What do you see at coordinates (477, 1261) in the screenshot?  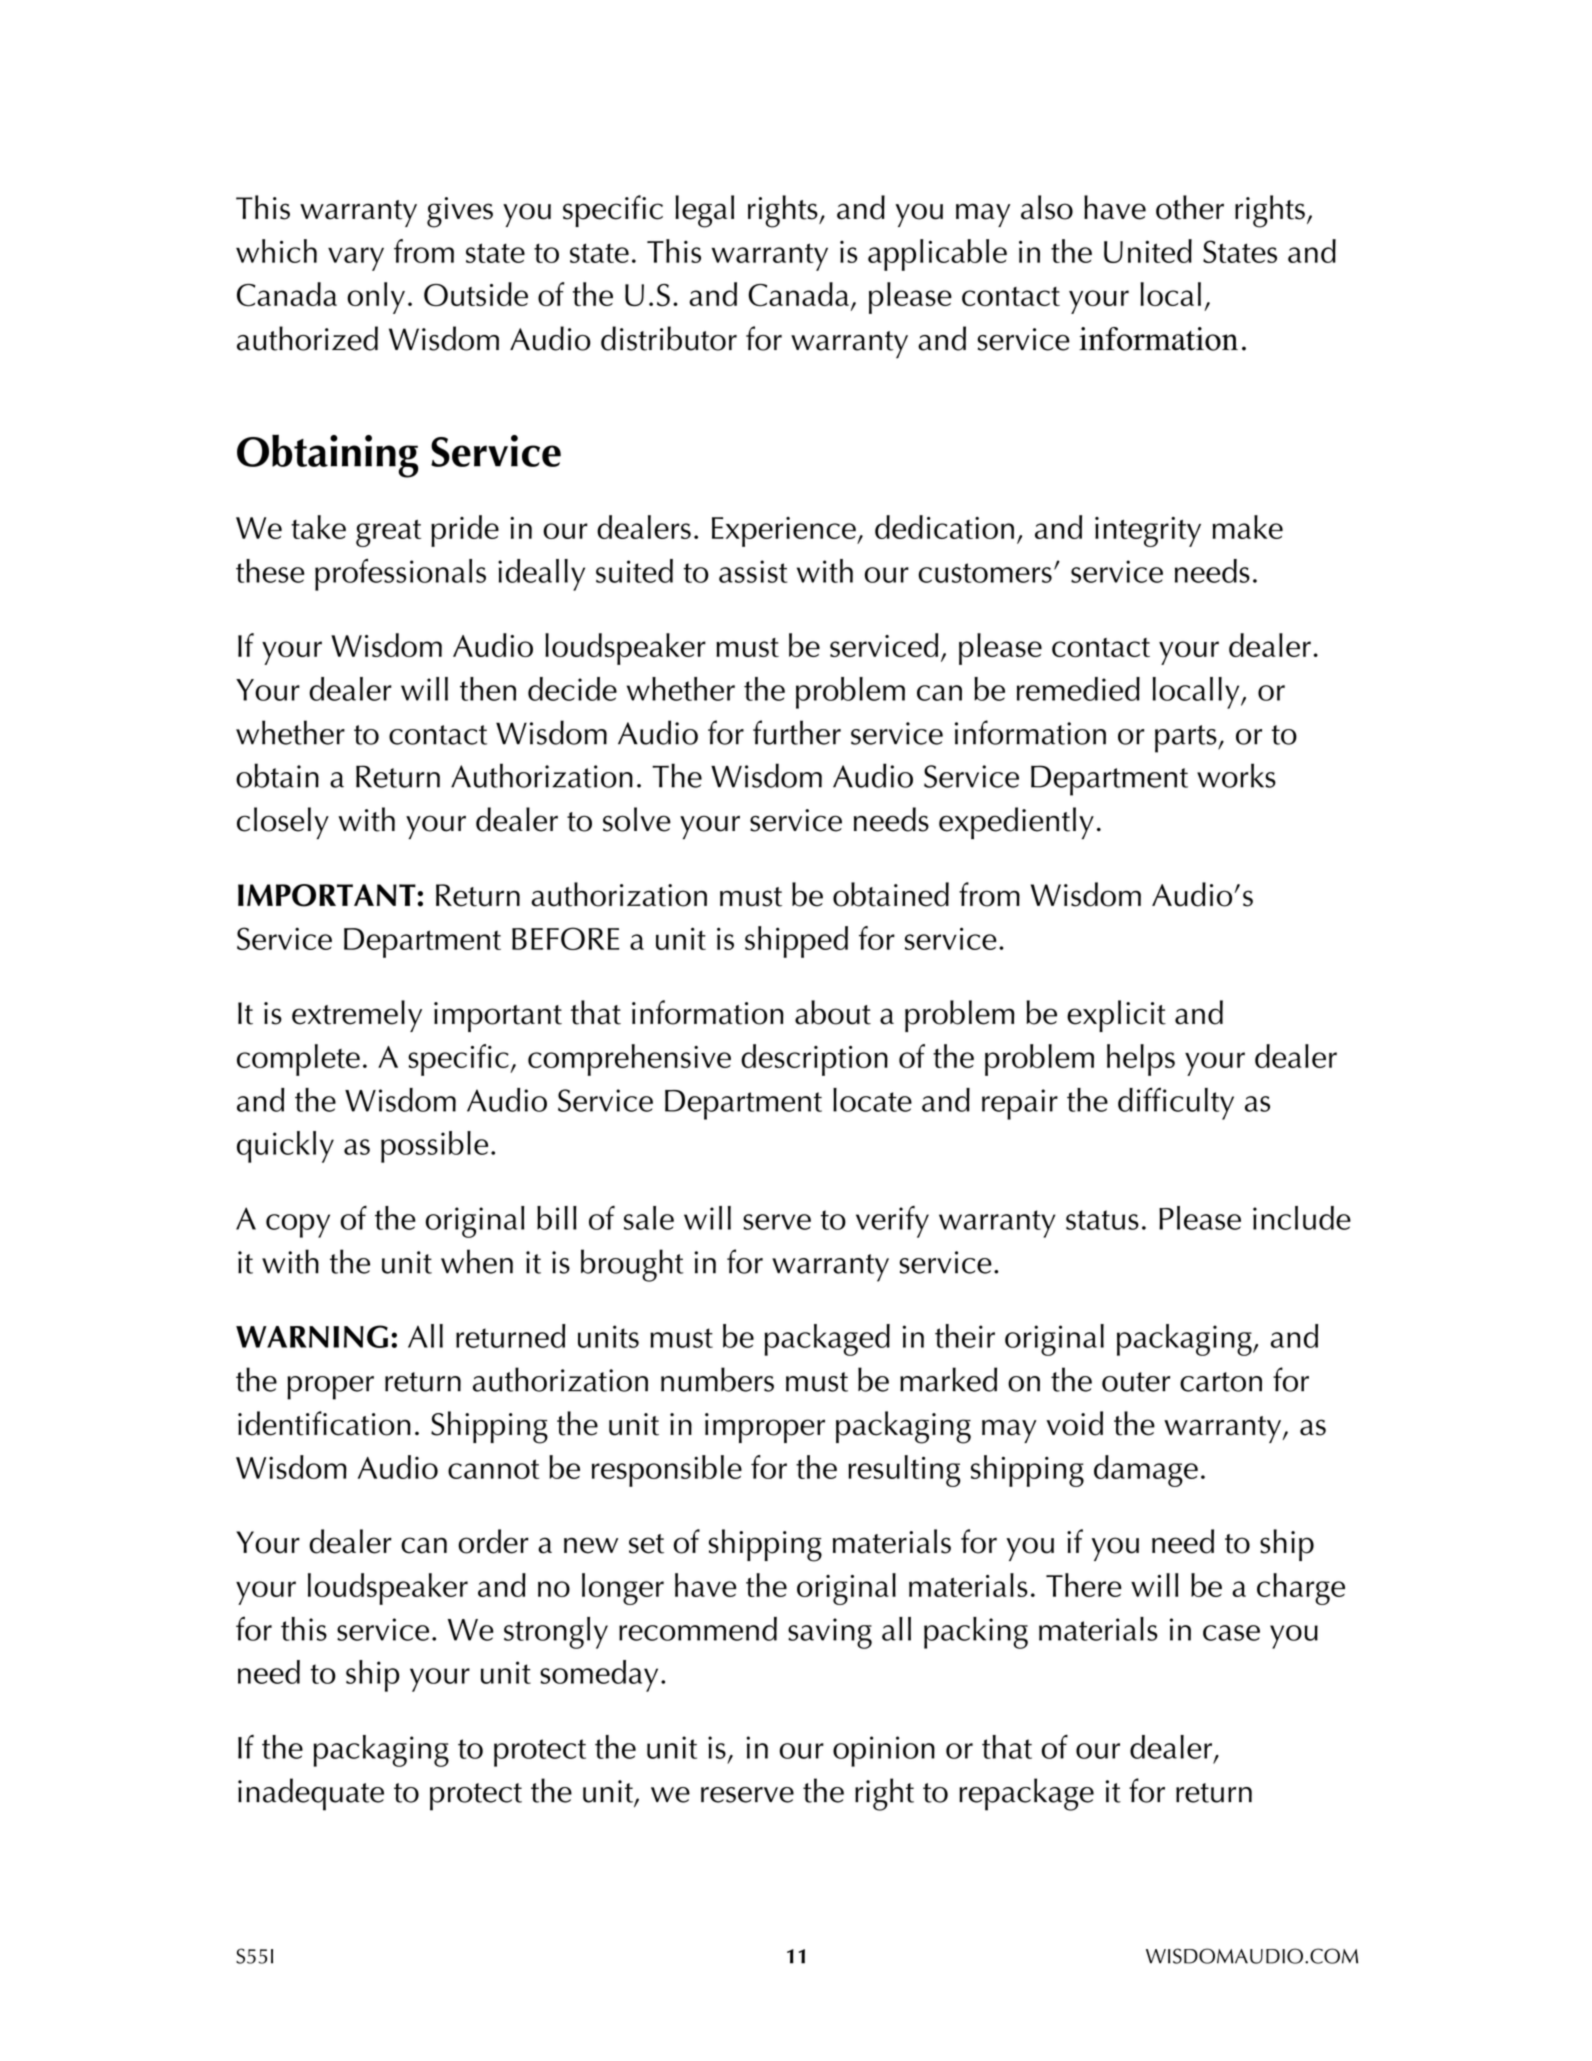 I see `when` at bounding box center [477, 1261].
